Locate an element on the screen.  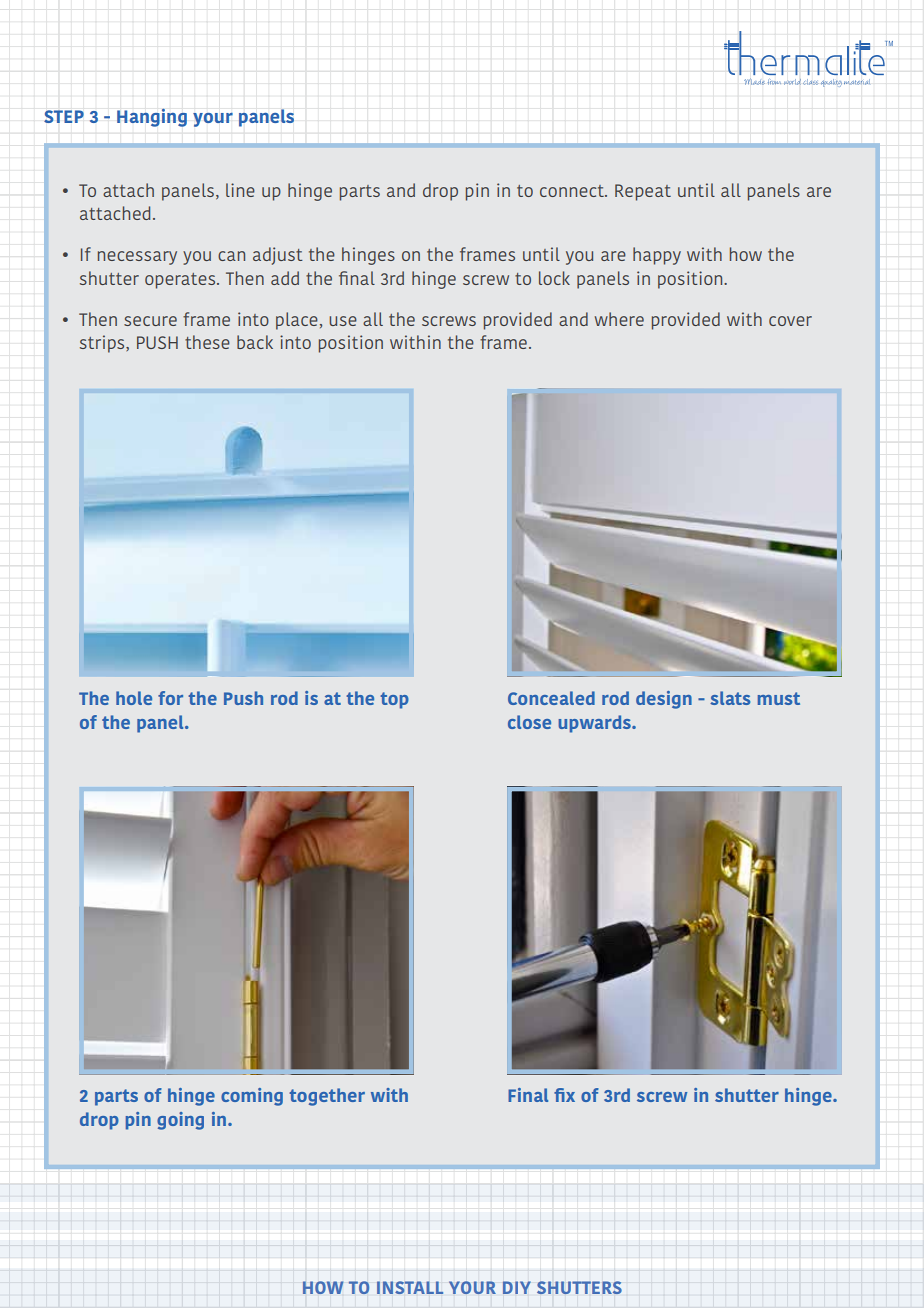
connect is located at coordinates (573, 191).
